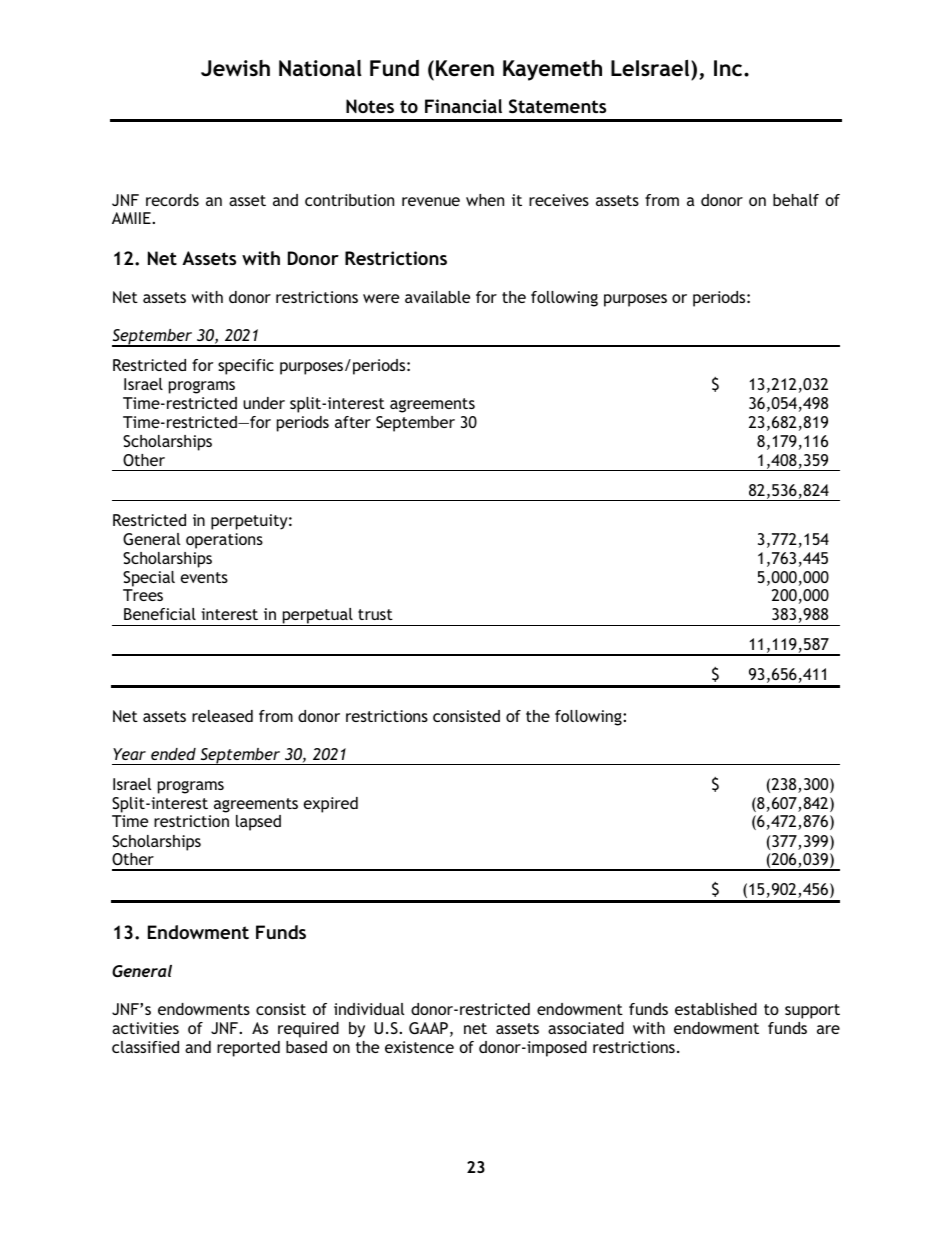  What do you see at coordinates (729, 68) in the screenshot?
I see `Inc` at bounding box center [729, 68].
